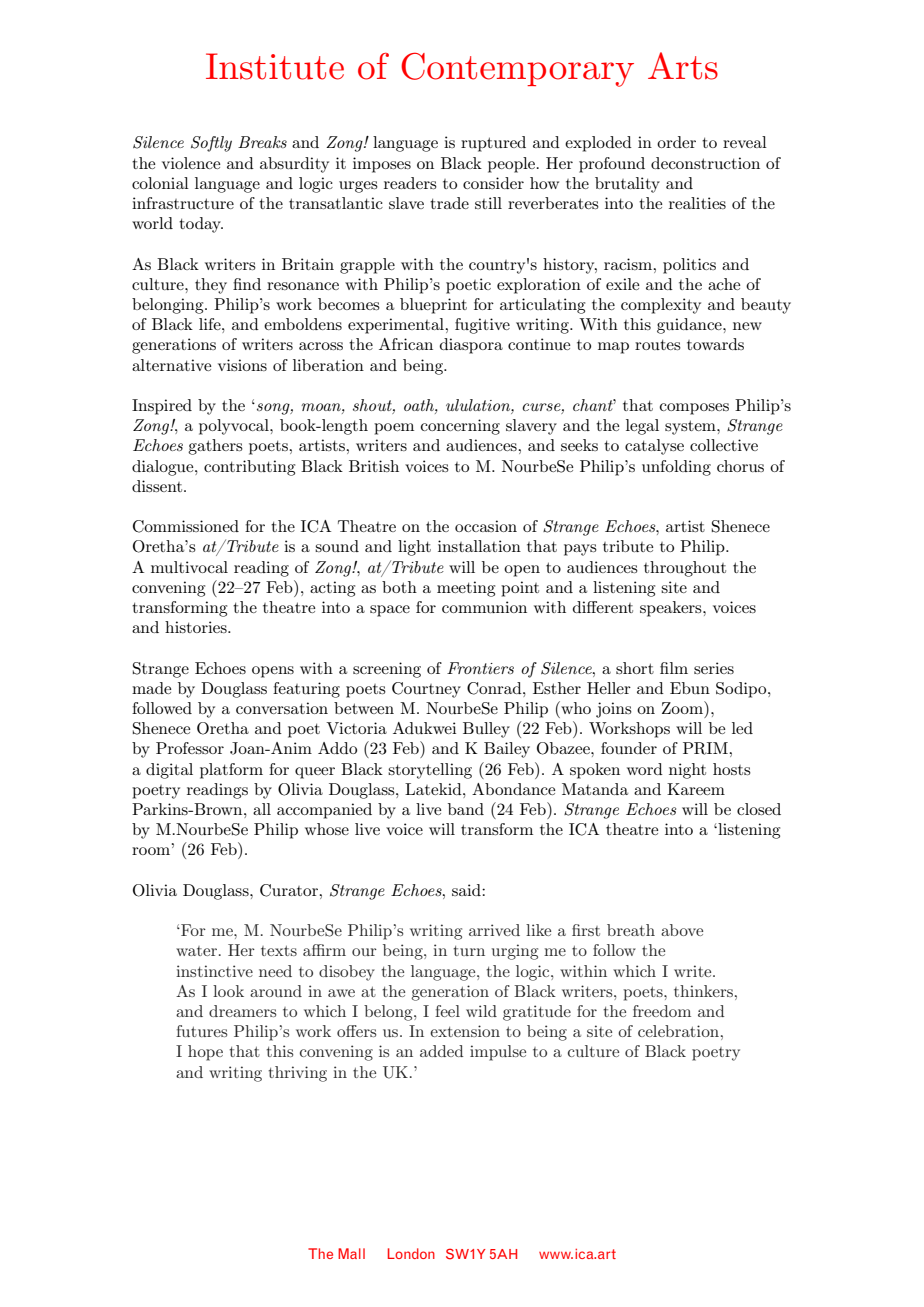  What do you see at coordinates (351, 1253) in the document?
I see `Mall` at bounding box center [351, 1253].
